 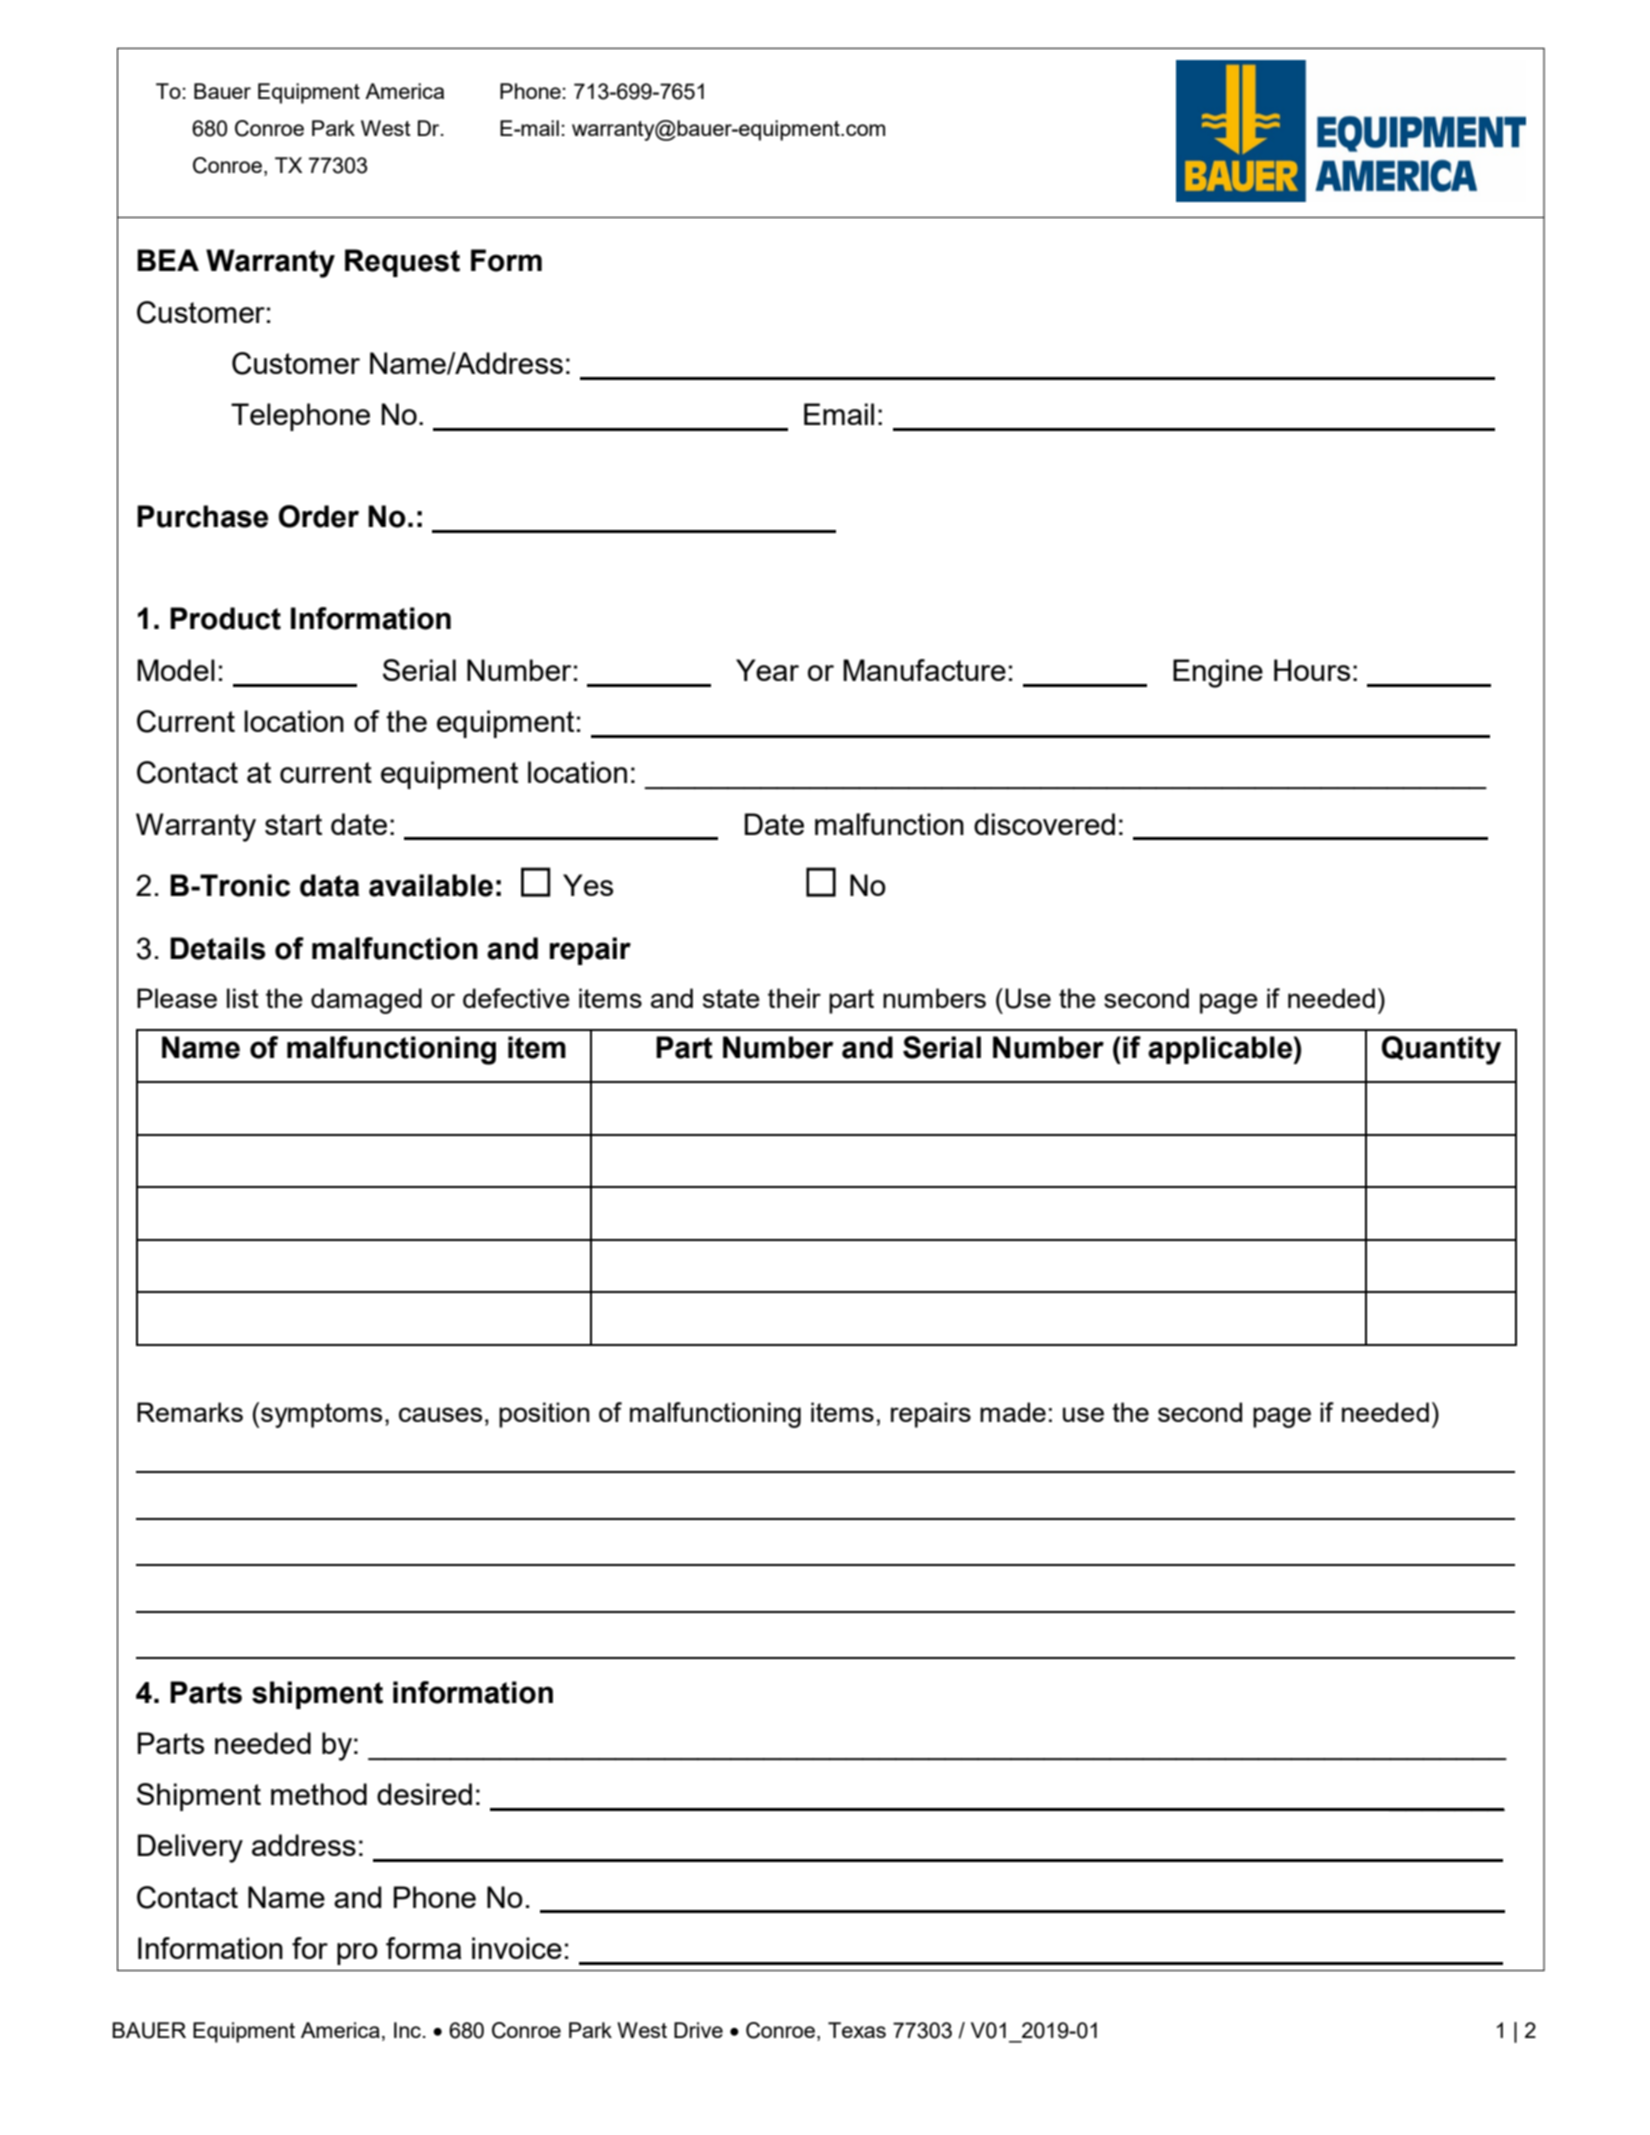 What do you see at coordinates (1441, 1050) in the page?
I see `Quantity` at bounding box center [1441, 1050].
